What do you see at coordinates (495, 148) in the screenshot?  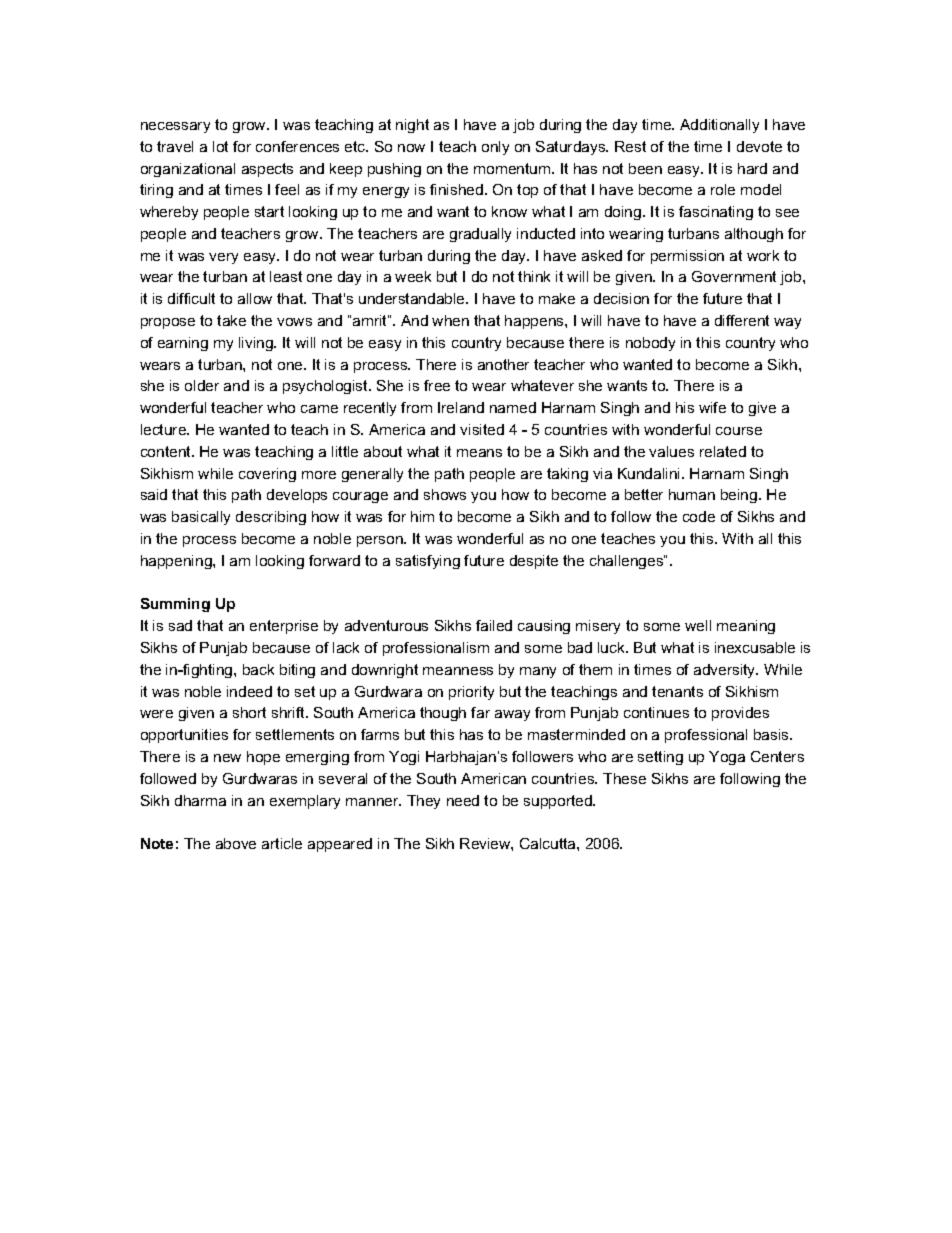 I see `only` at bounding box center [495, 148].
